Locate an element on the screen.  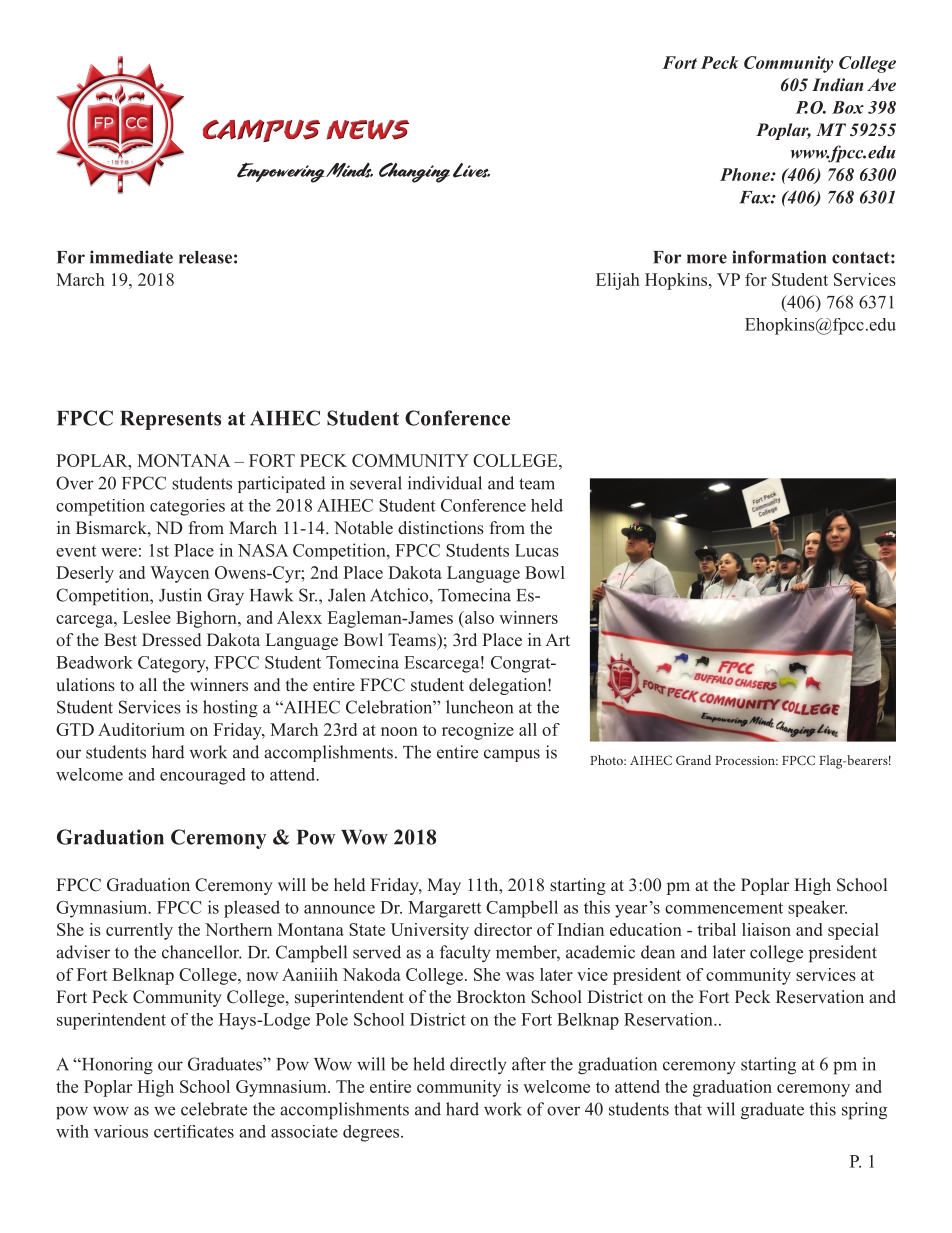
Empowering is located at coordinates (280, 173).
